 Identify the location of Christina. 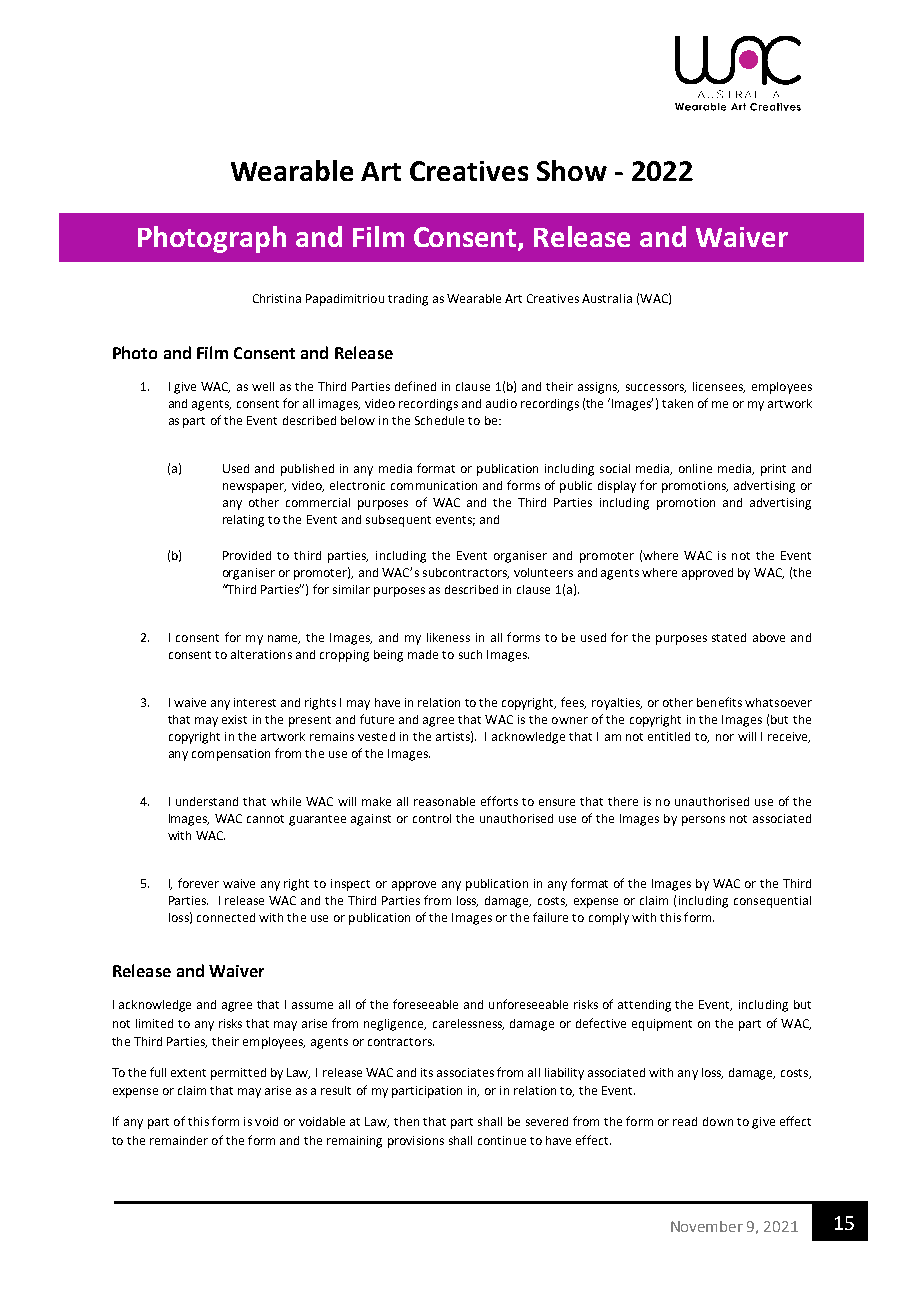
(277, 298).
